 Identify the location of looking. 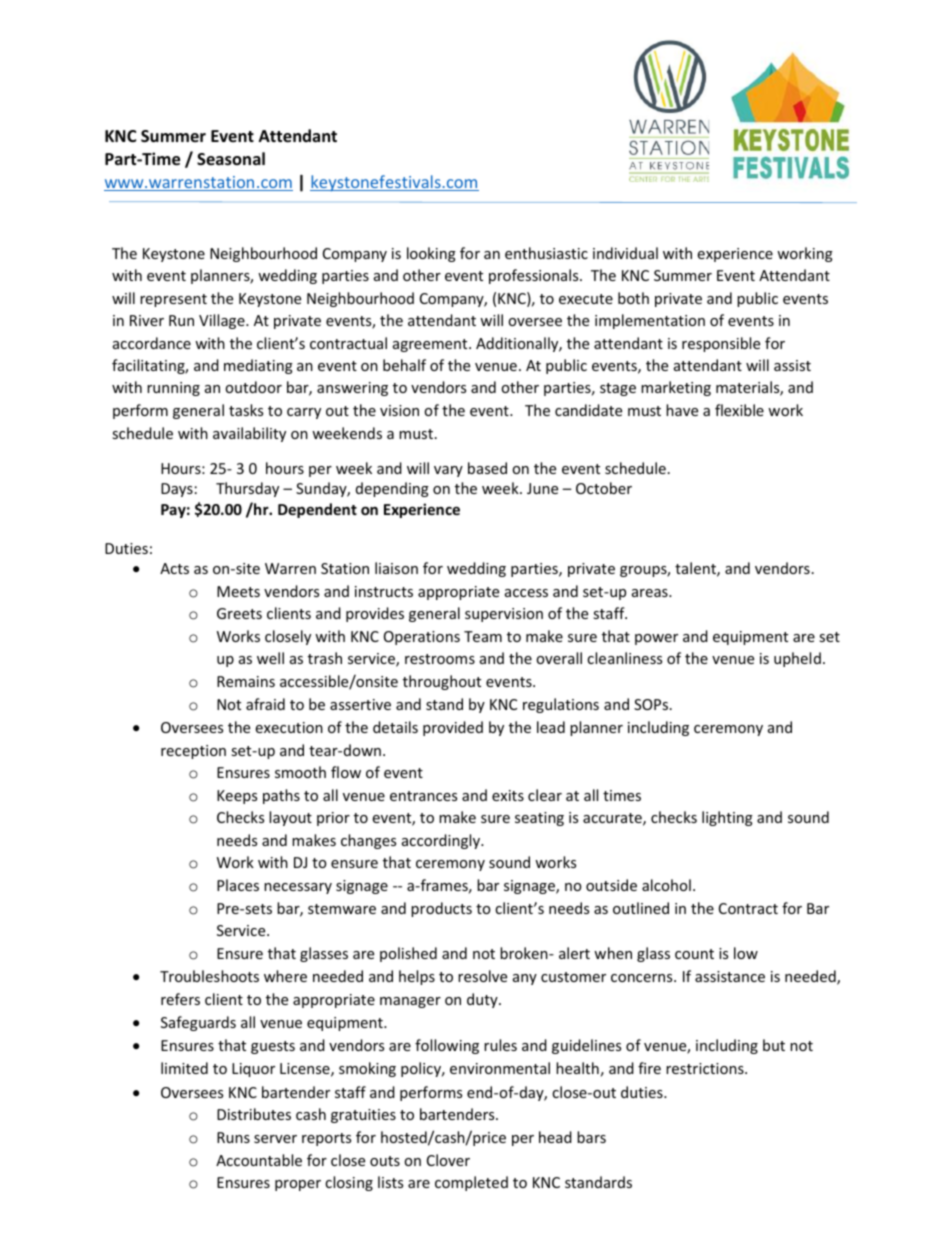
(431, 254).
